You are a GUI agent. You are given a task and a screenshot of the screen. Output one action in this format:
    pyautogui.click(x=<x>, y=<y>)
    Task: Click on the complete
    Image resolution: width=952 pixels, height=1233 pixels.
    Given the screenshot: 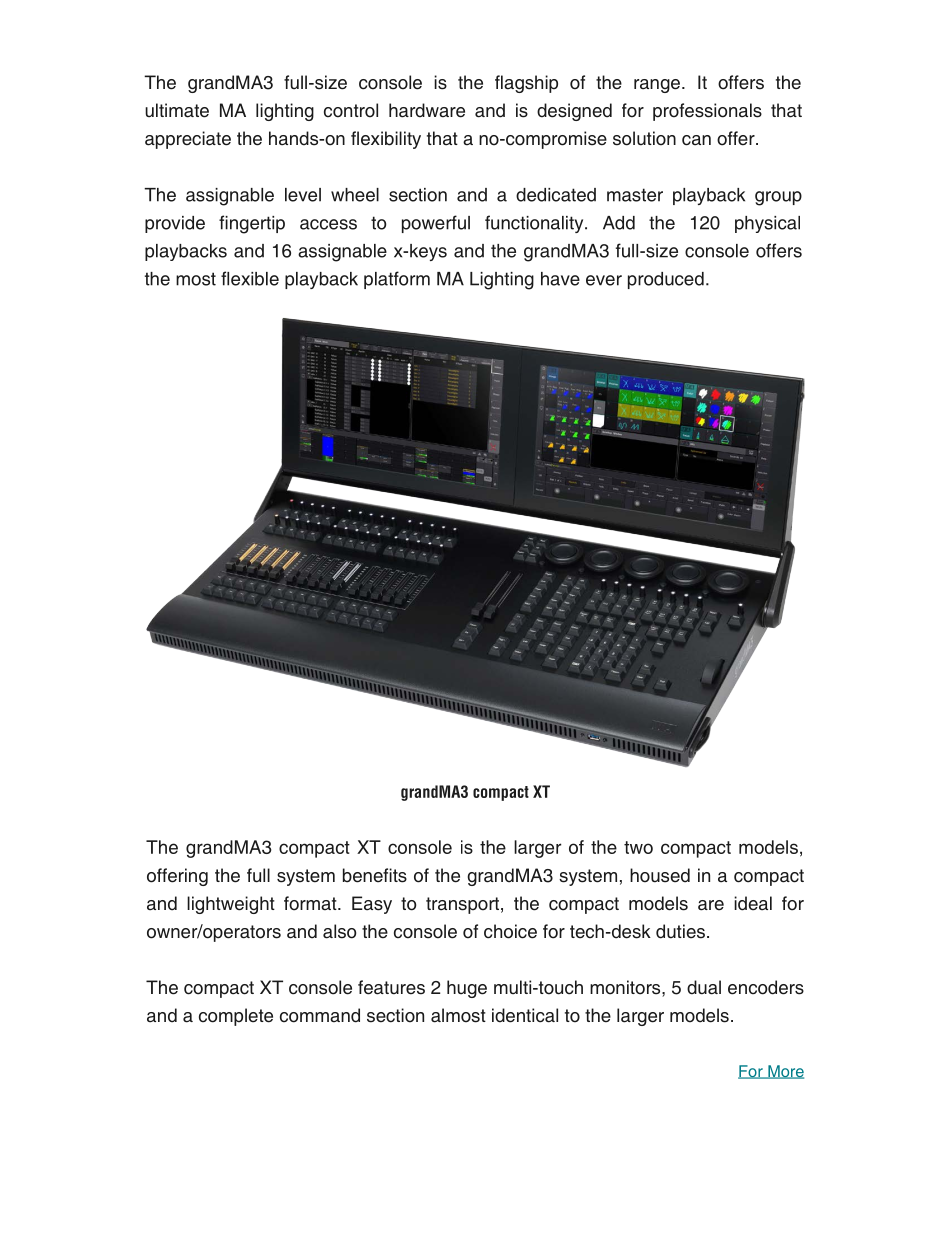 What is the action you would take?
    pyautogui.click(x=236, y=1017)
